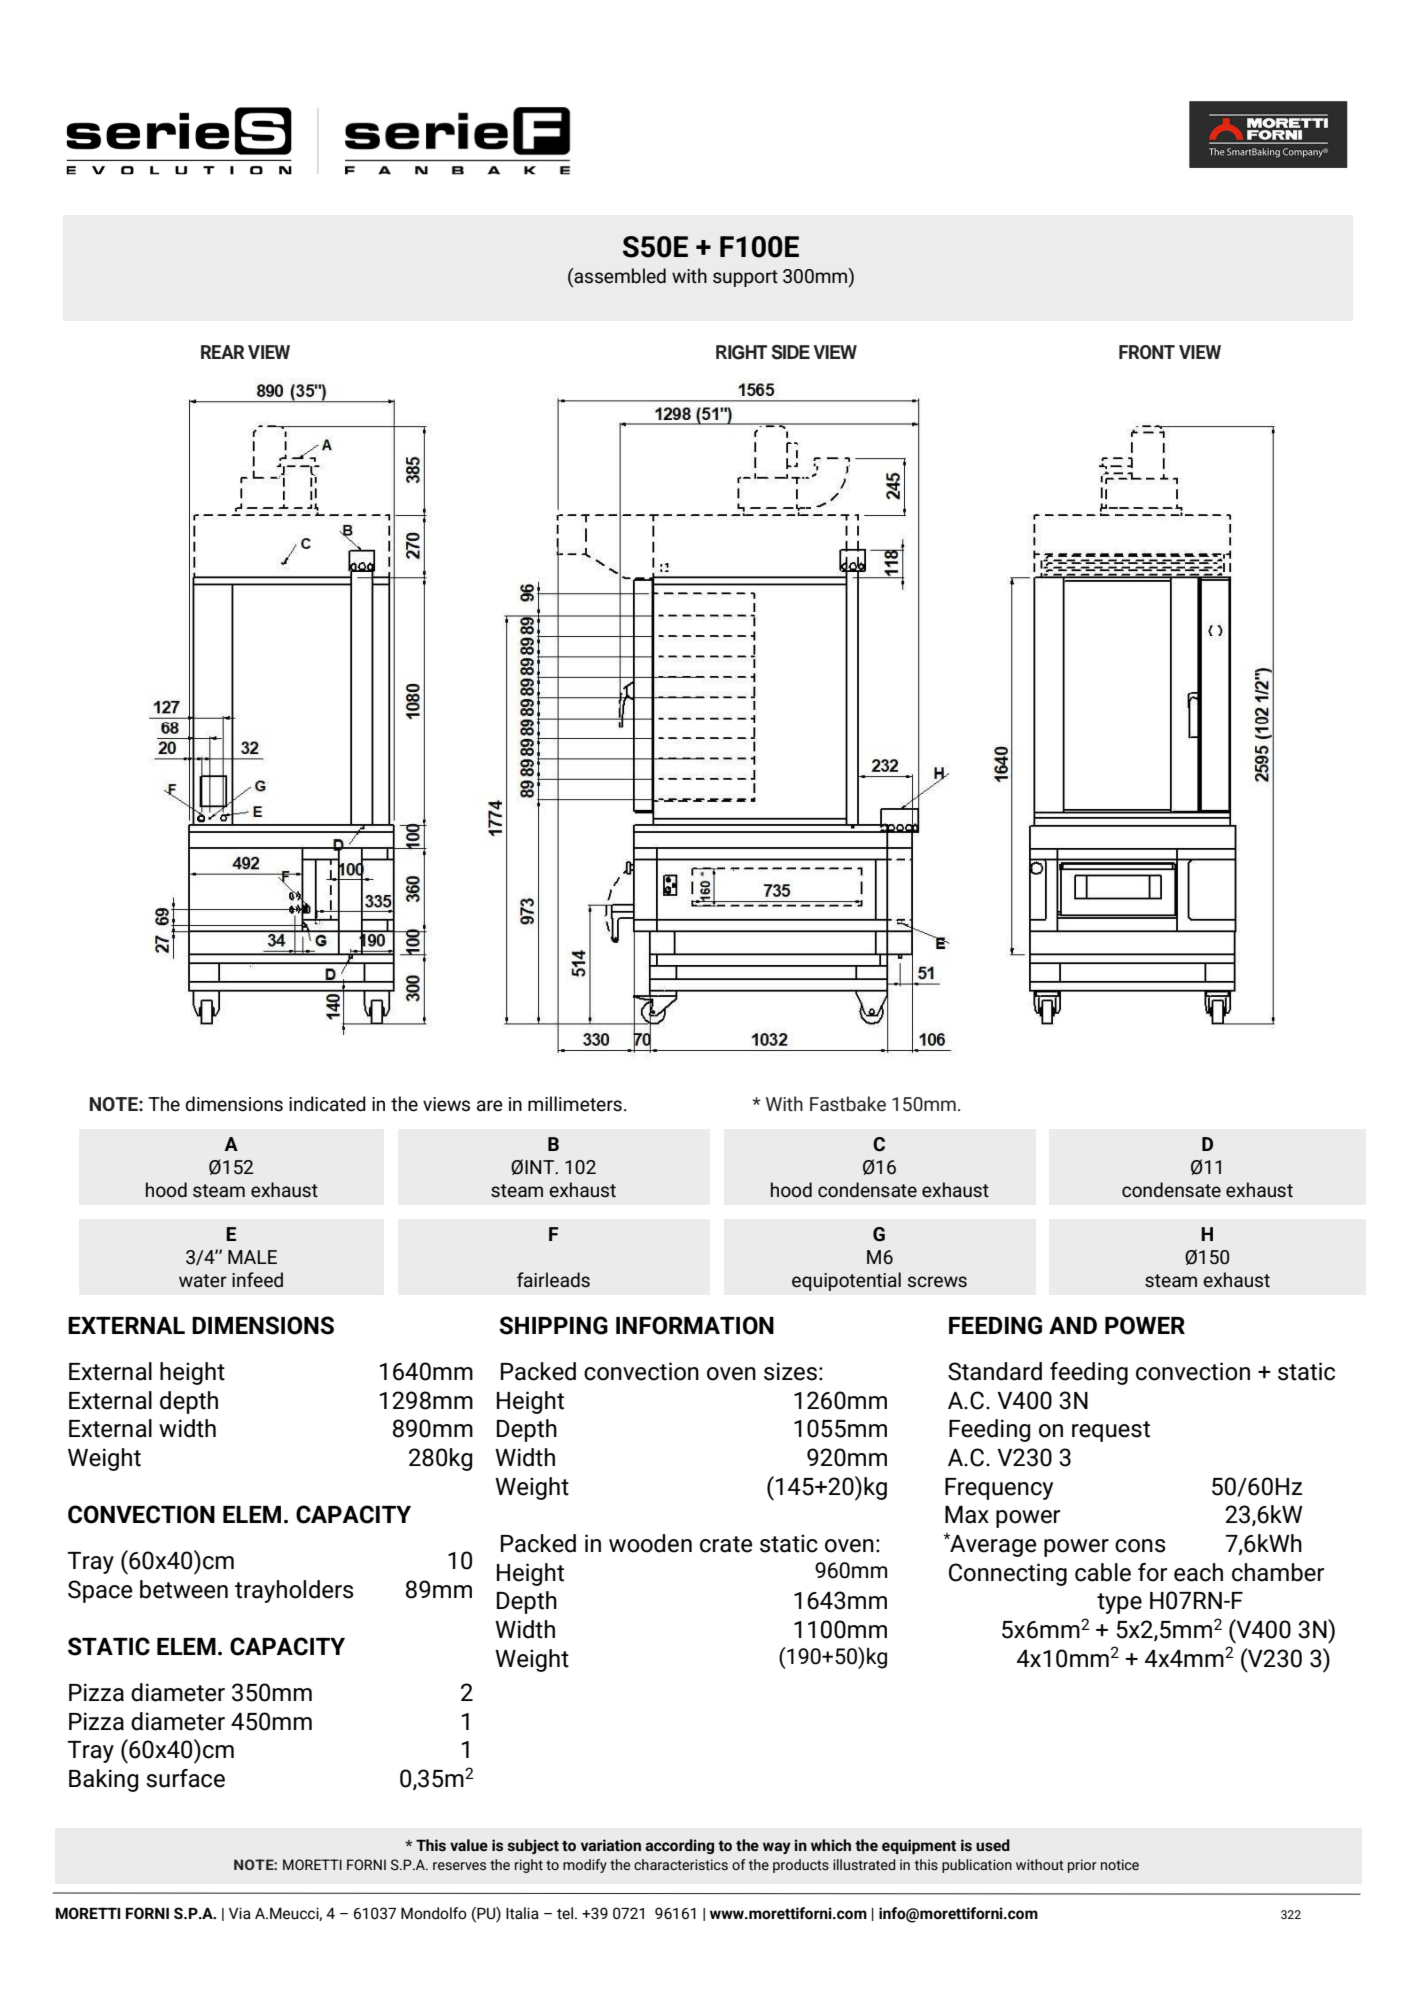 This page has height=2011, width=1421. I want to click on support, so click(745, 278).
